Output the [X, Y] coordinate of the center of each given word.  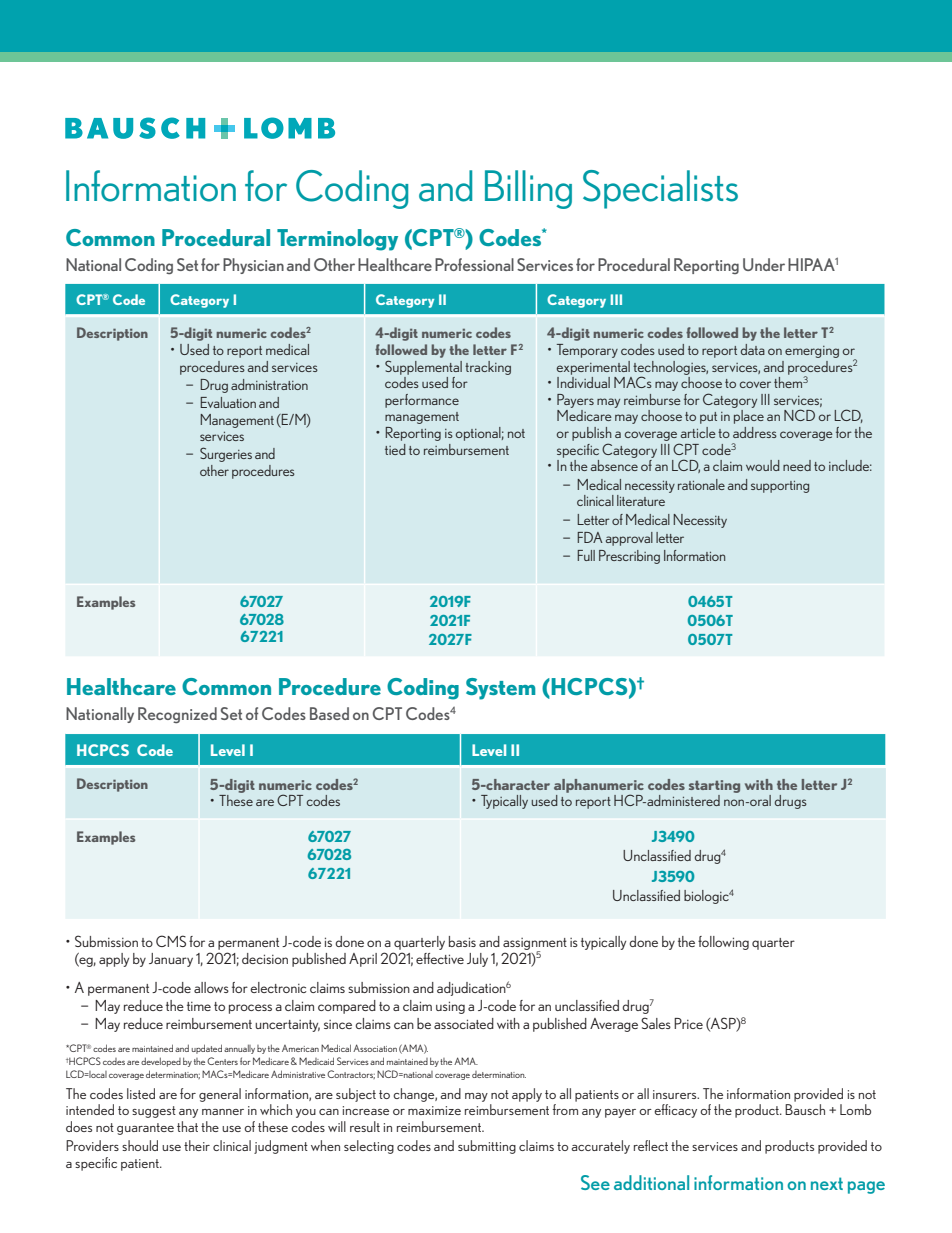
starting [714, 786]
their [197, 1145]
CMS [171, 941]
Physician [253, 266]
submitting [487, 1147]
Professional [474, 264]
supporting [780, 487]
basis [462, 941]
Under [764, 264]
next [827, 1183]
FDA [590, 537]
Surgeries [226, 454]
